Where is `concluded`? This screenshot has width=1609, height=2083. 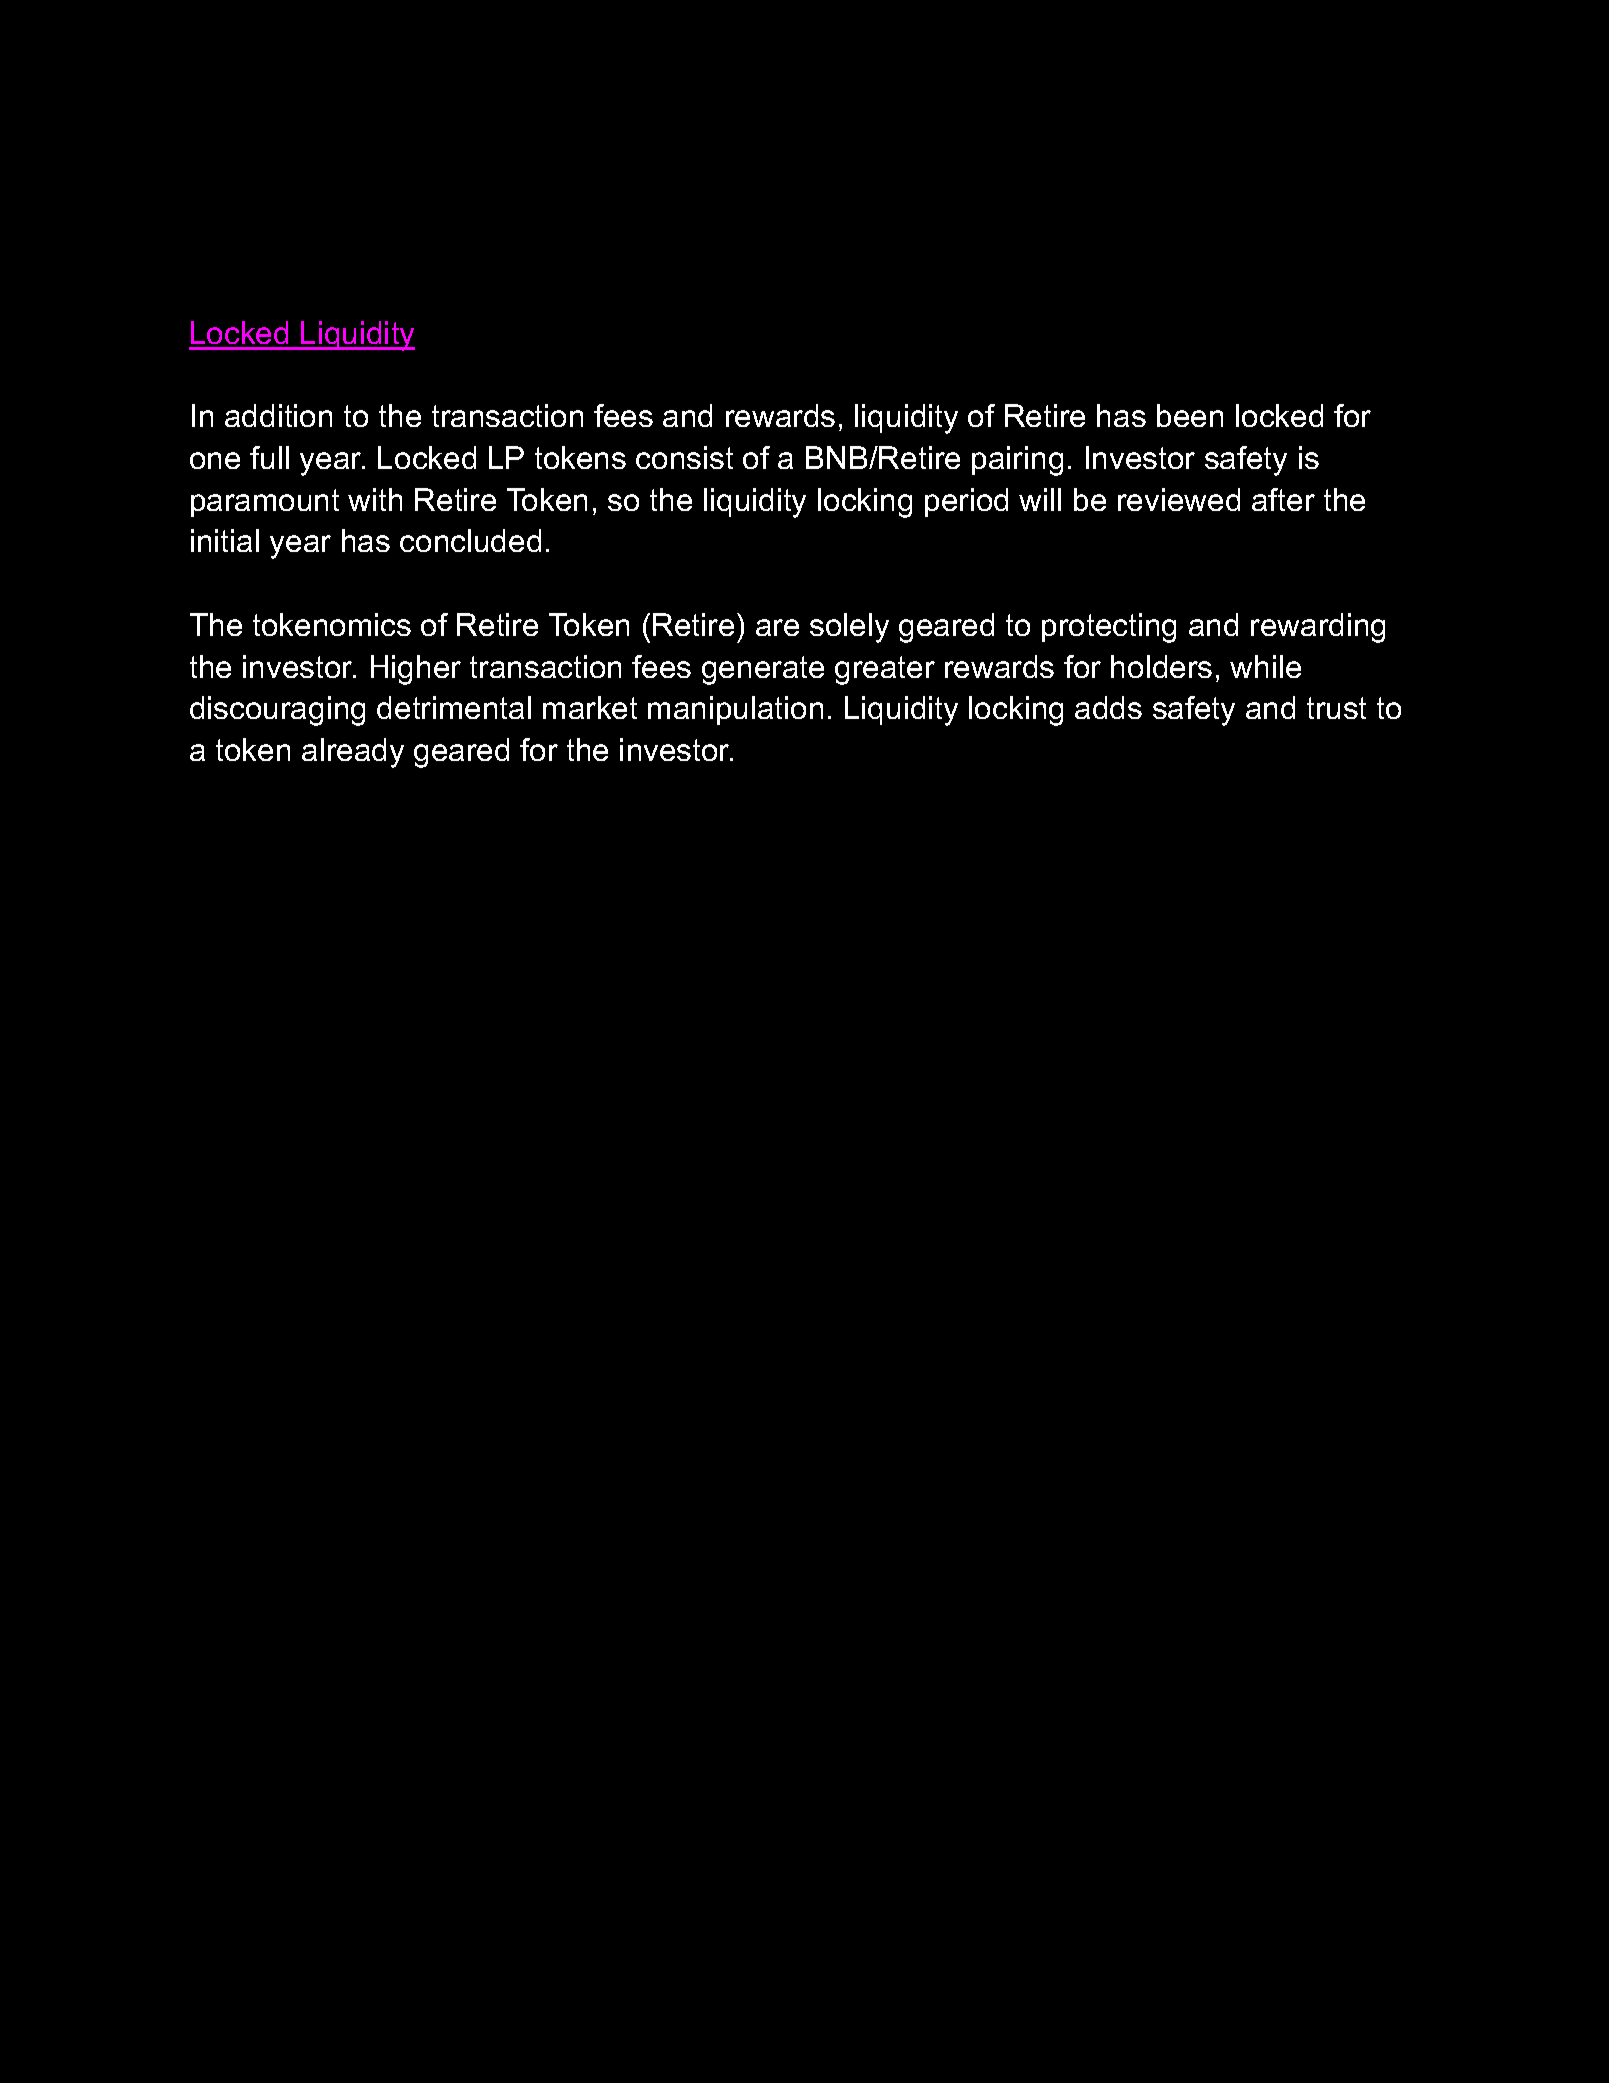
concluded is located at coordinates (470, 540).
